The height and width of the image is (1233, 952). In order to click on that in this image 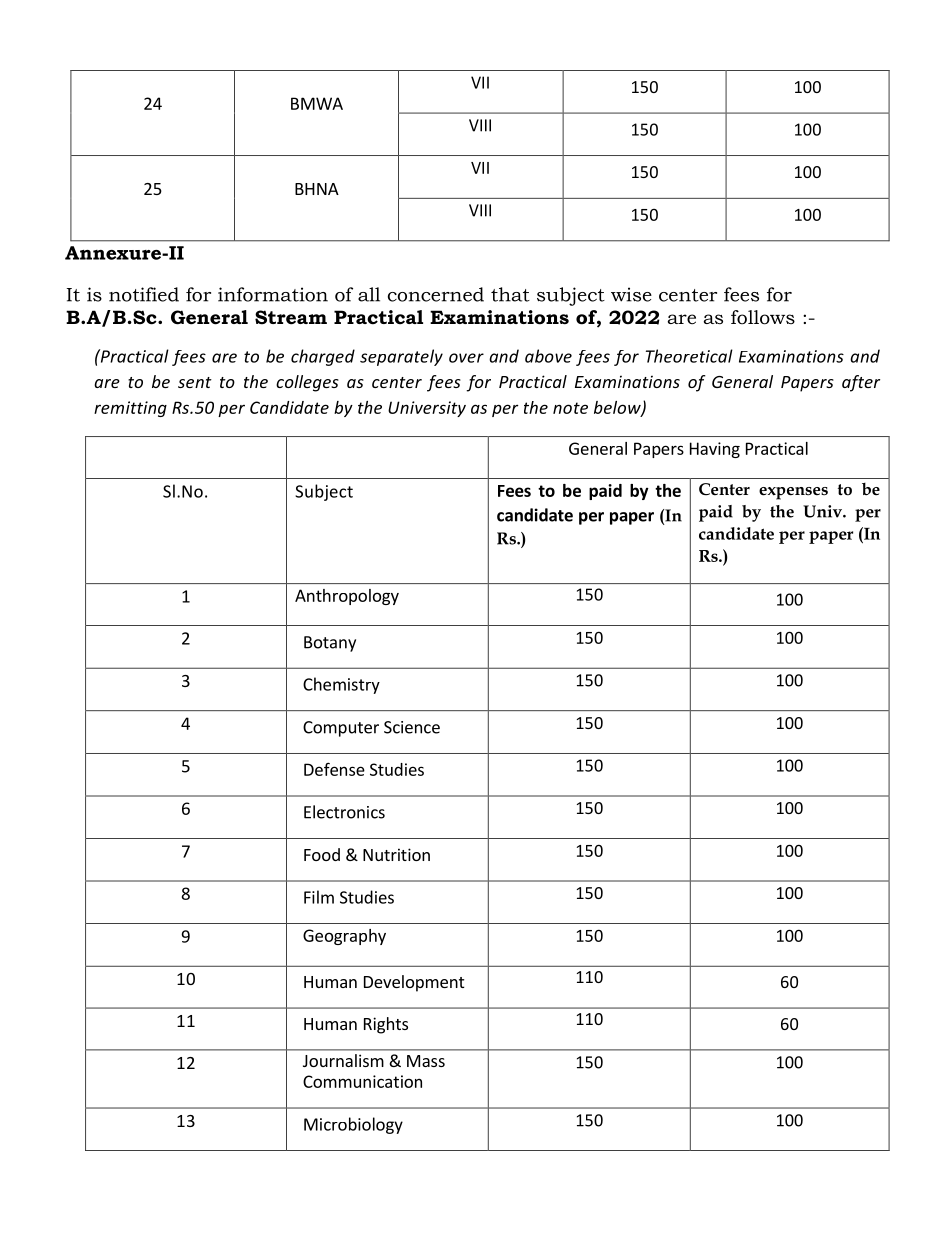, I will do `click(510, 294)`.
